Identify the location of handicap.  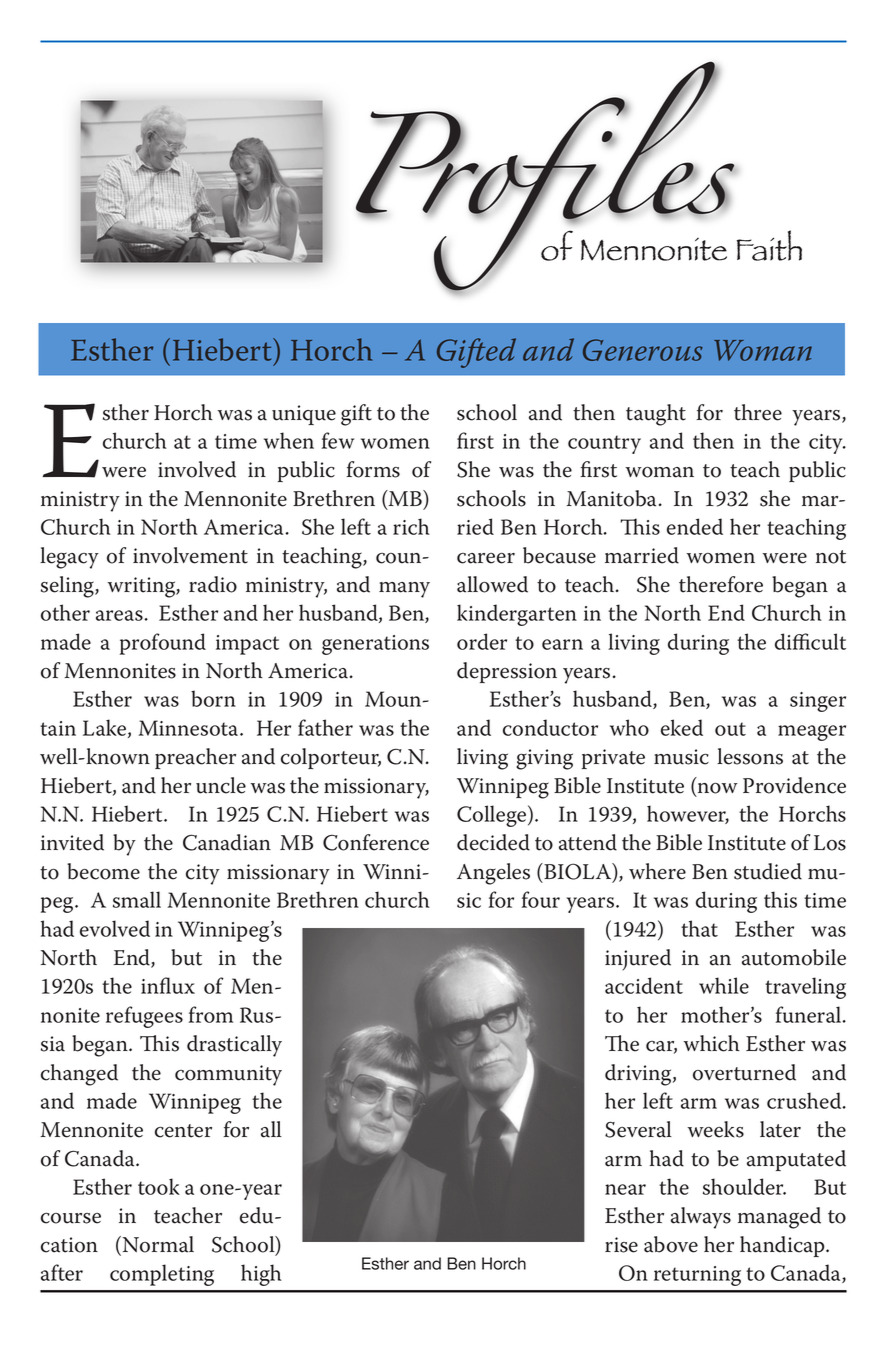
(783, 1246).
